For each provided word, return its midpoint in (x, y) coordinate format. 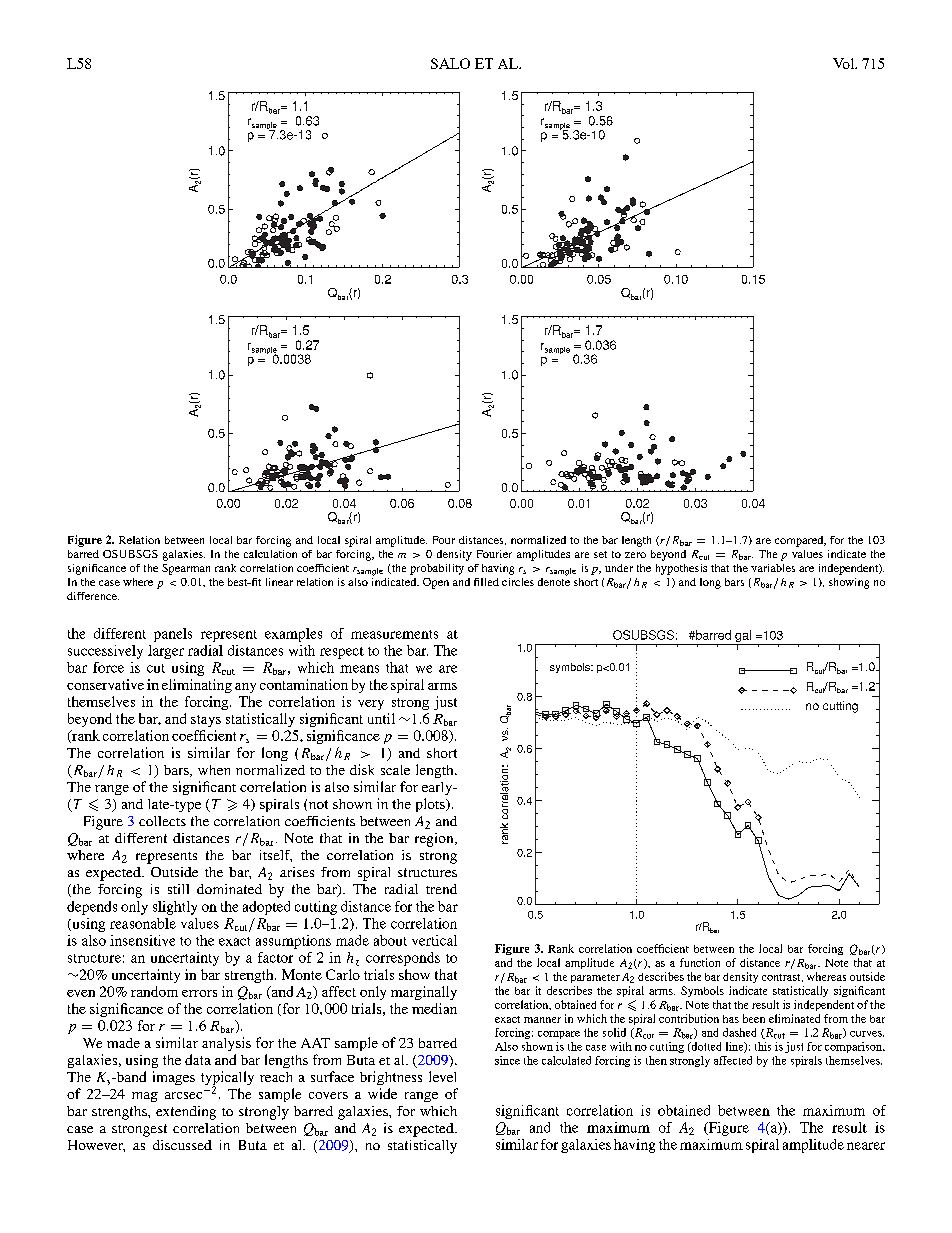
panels (173, 635)
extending (186, 1113)
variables (773, 568)
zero (635, 555)
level (442, 1076)
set (600, 554)
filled (486, 582)
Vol (844, 63)
